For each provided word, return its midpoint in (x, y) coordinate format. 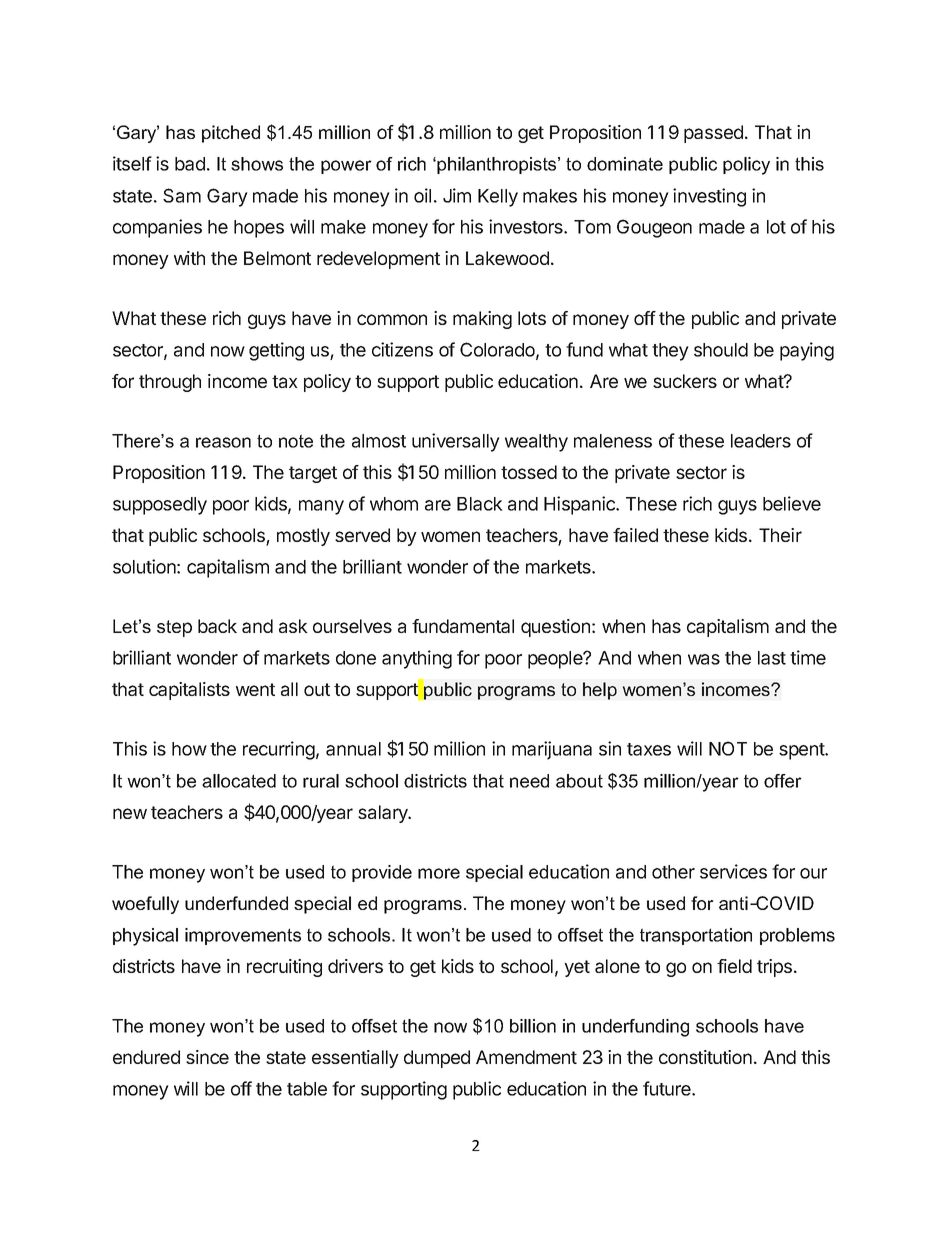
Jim (457, 195)
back (217, 626)
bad (190, 164)
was (704, 659)
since (207, 1057)
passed (713, 134)
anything (417, 659)
